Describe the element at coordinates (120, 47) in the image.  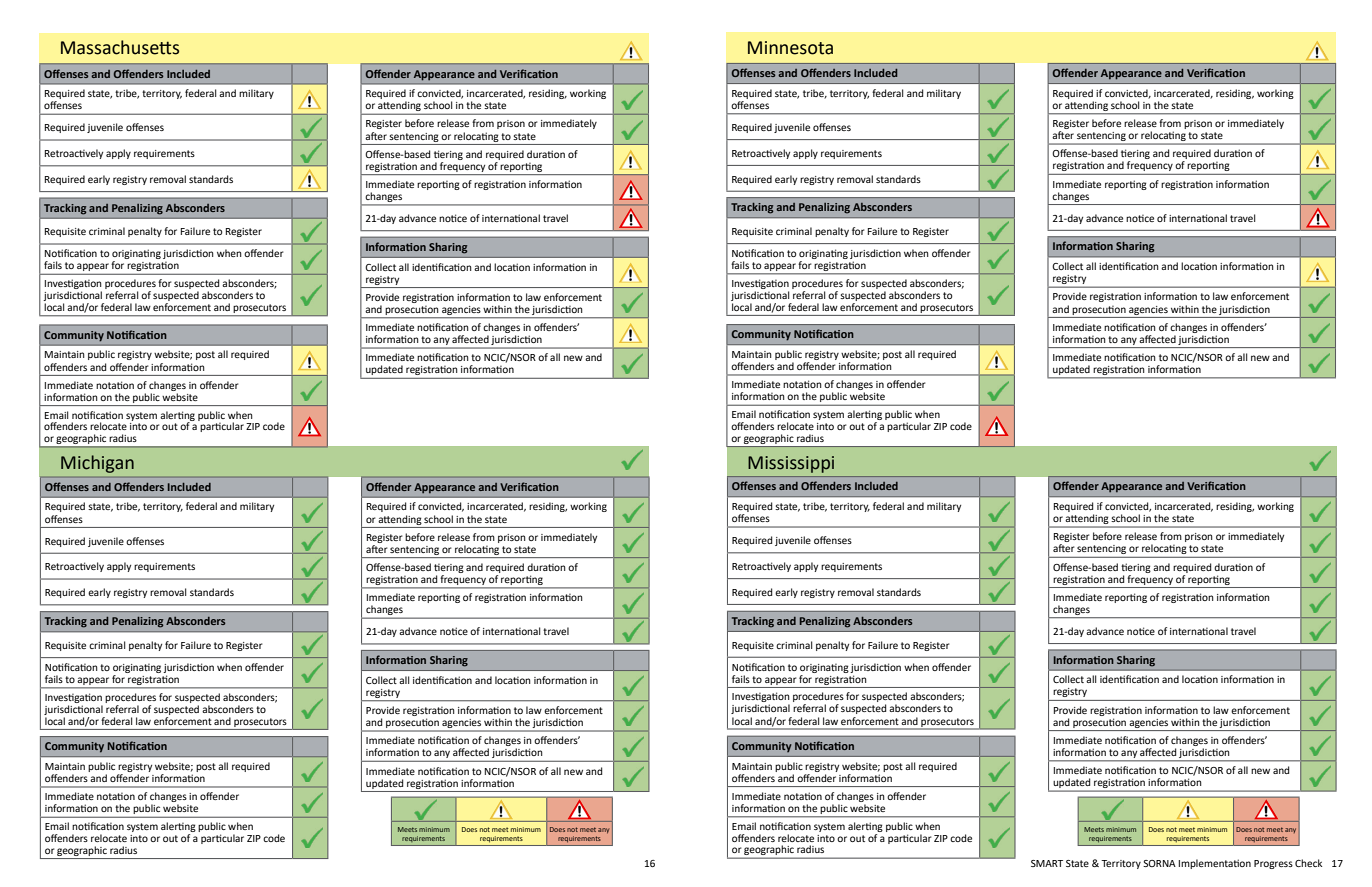
I see `Massachusetts` at that location.
